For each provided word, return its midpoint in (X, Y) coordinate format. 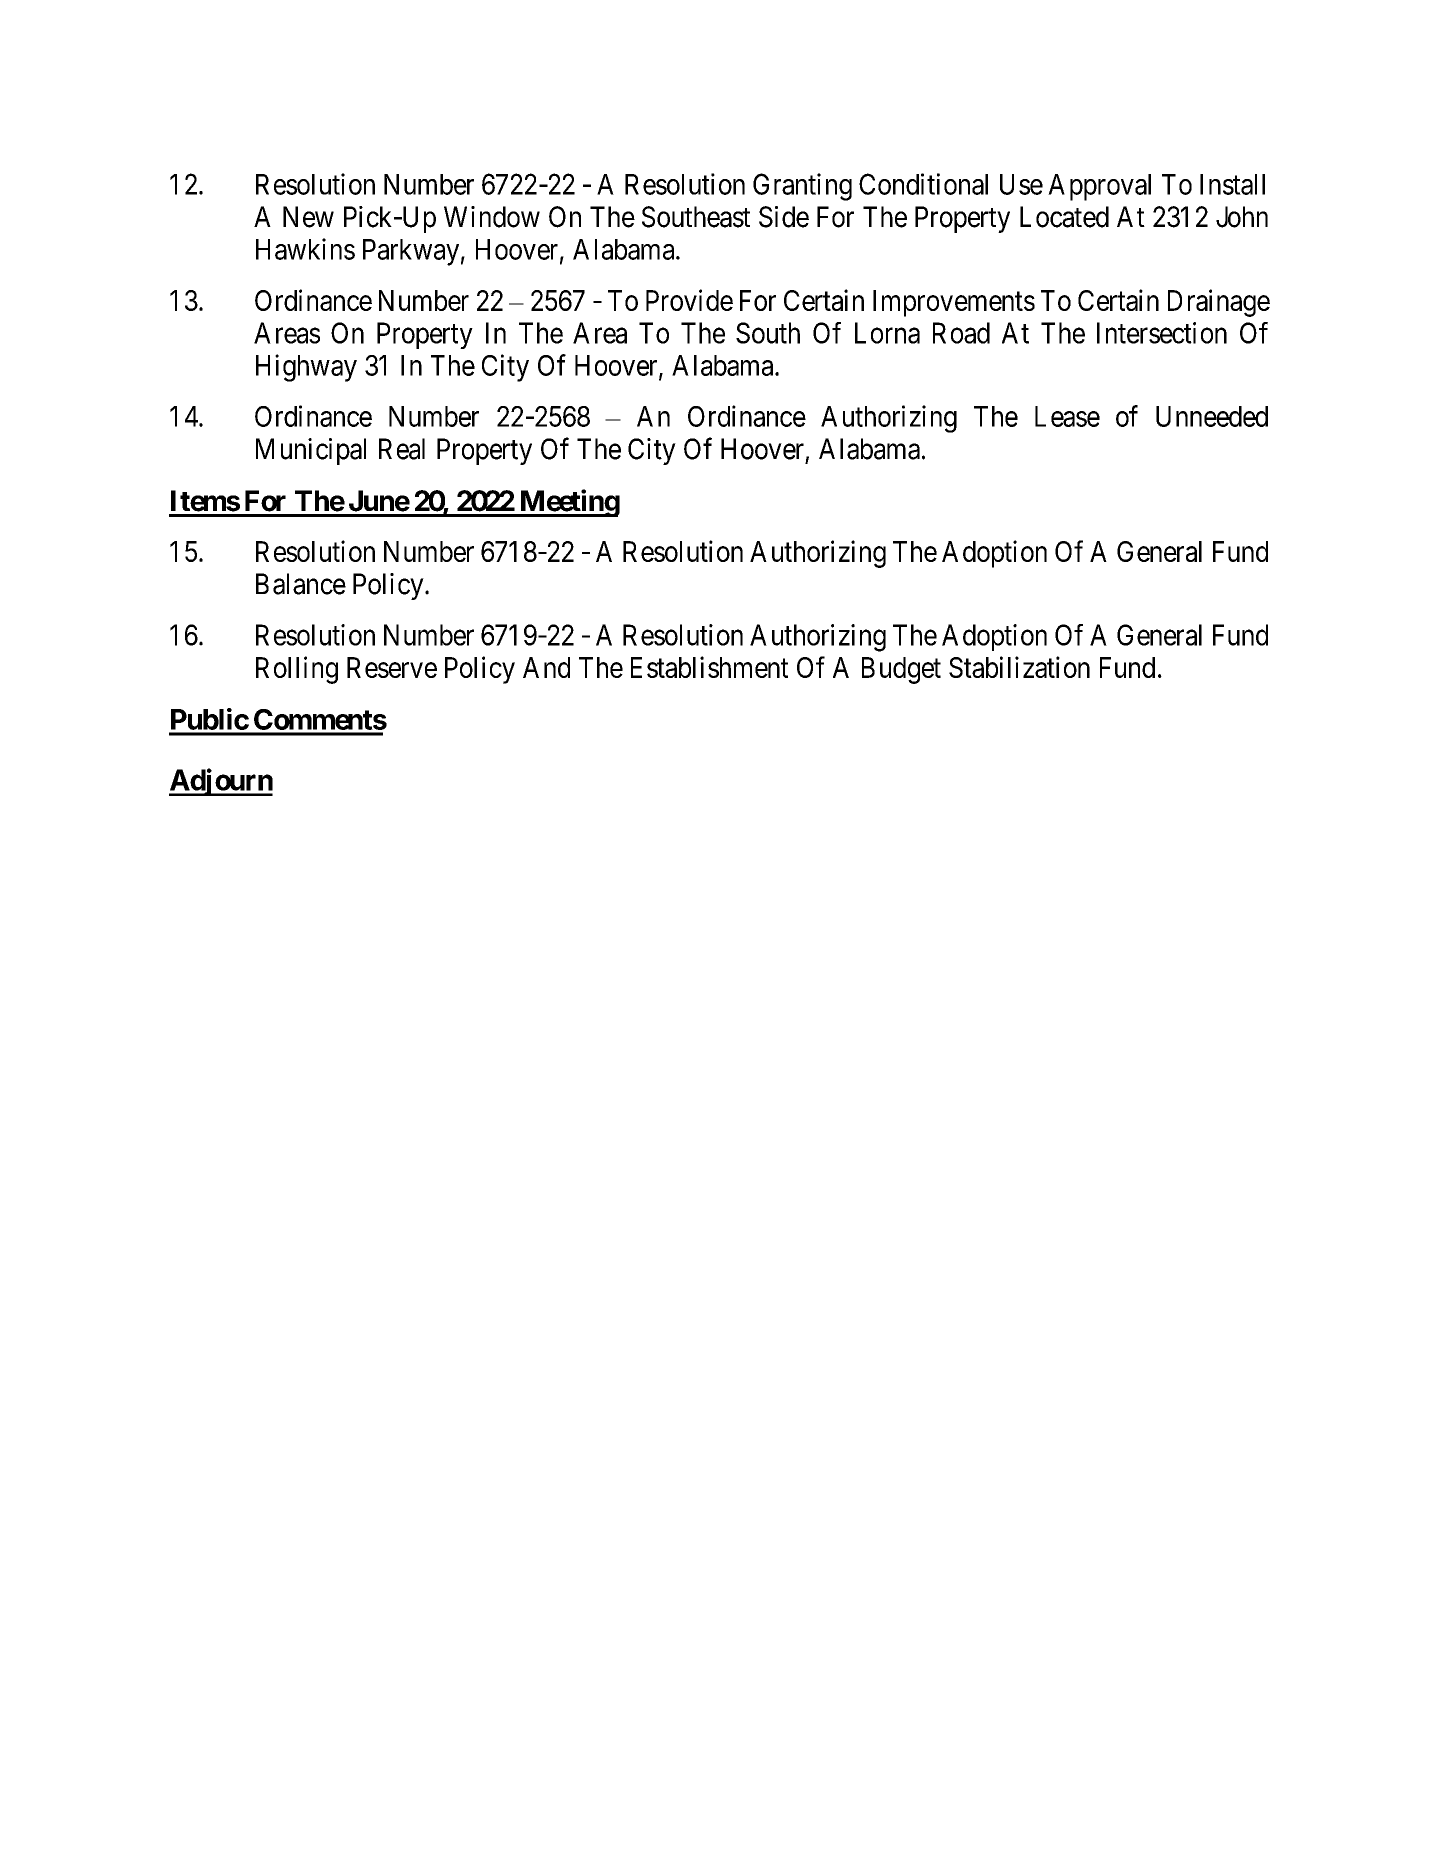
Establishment (709, 667)
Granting (802, 187)
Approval (1099, 187)
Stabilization (1019, 667)
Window (492, 217)
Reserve (392, 667)
